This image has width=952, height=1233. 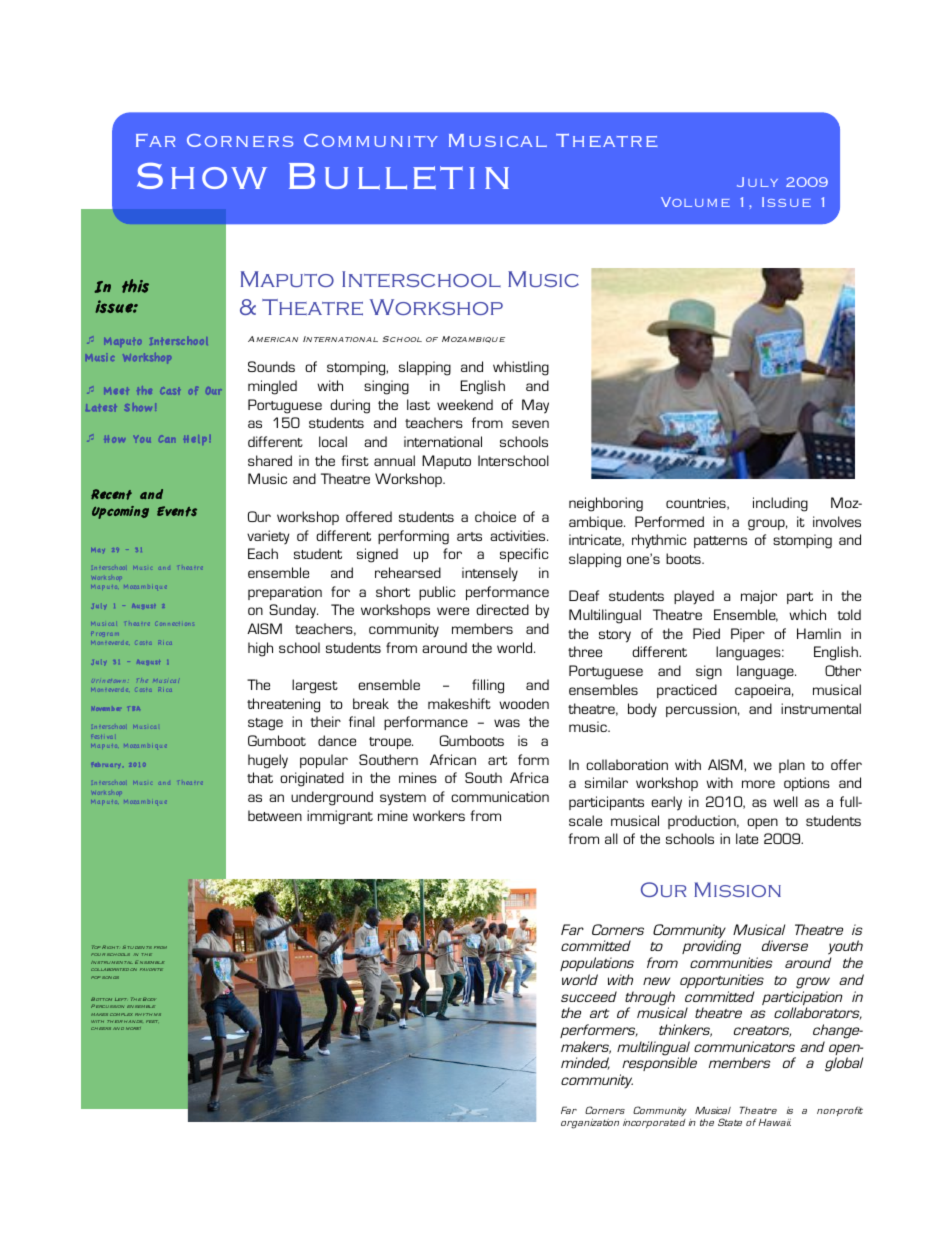 What do you see at coordinates (340, 817) in the image?
I see `immigrant` at bounding box center [340, 817].
